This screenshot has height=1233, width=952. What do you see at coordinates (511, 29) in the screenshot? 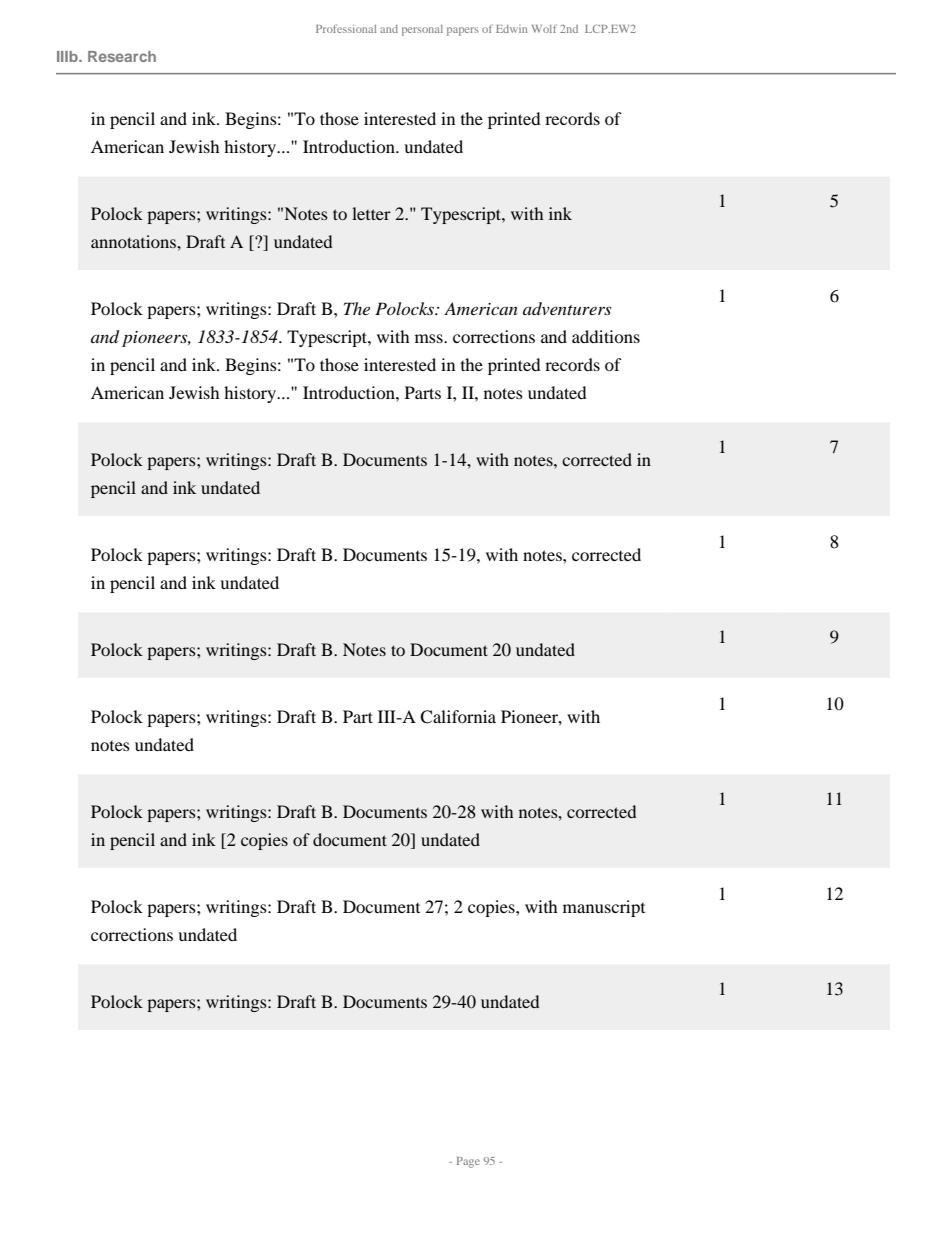
I see `Edwin` at bounding box center [511, 29].
